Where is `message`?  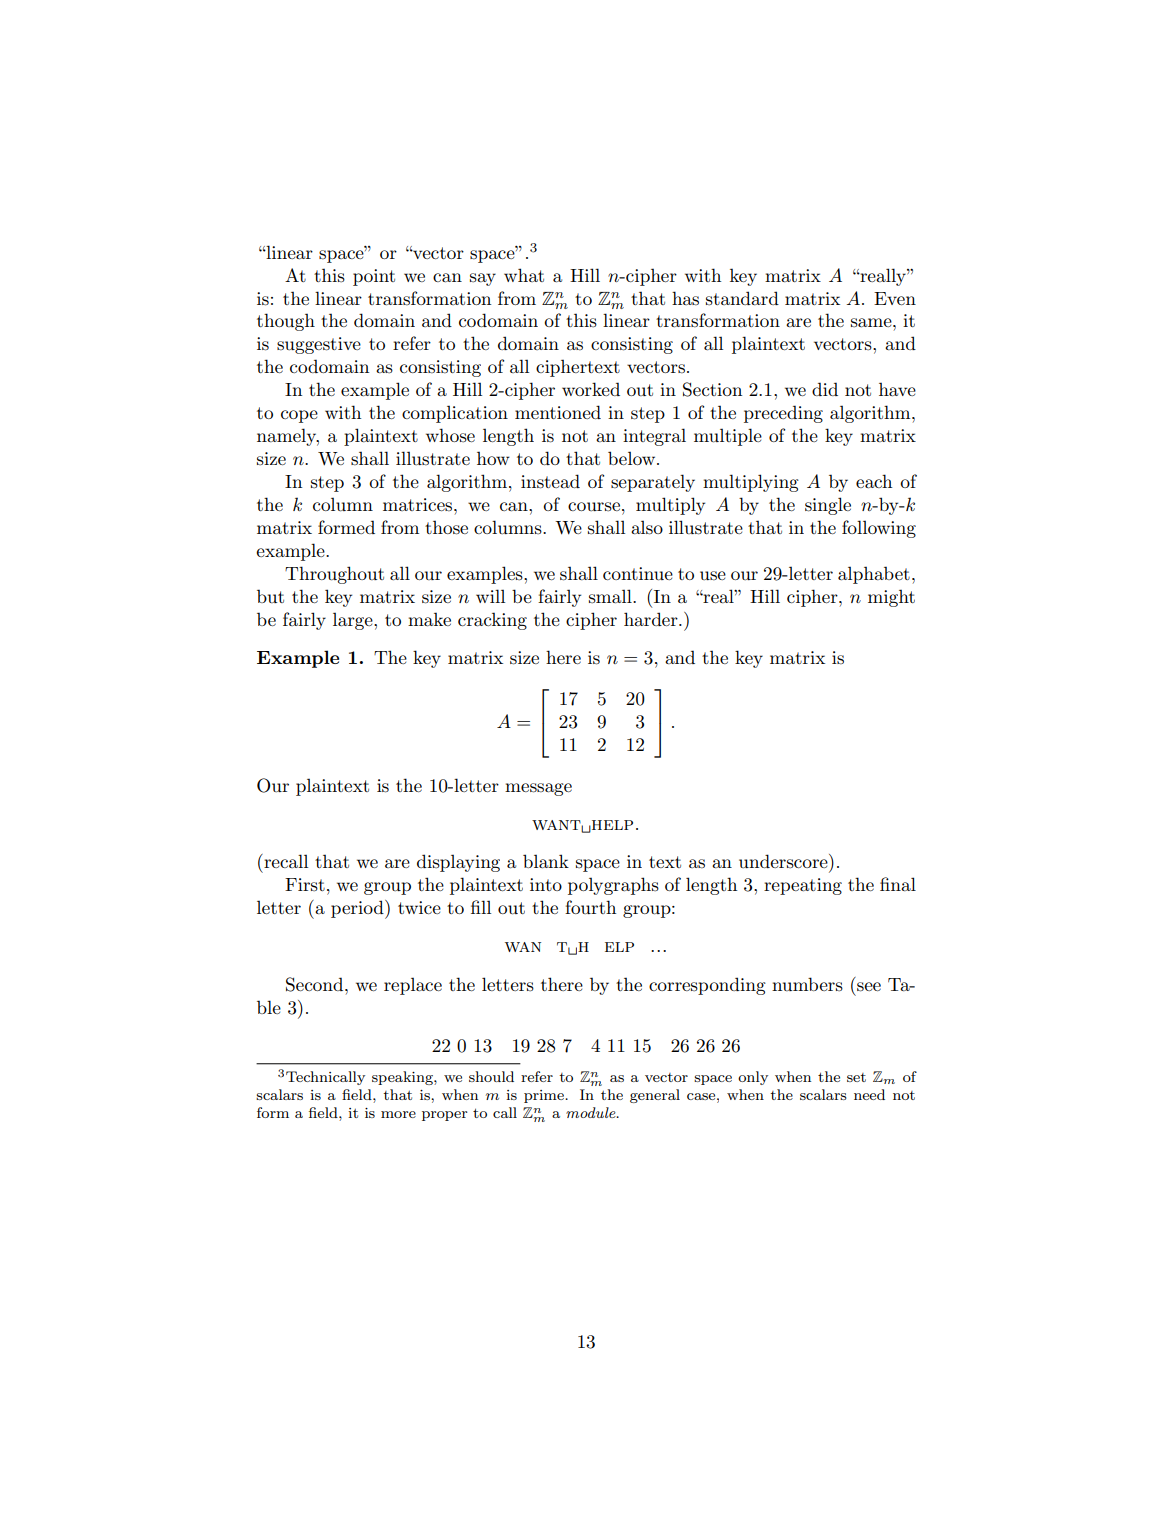 message is located at coordinates (538, 789).
